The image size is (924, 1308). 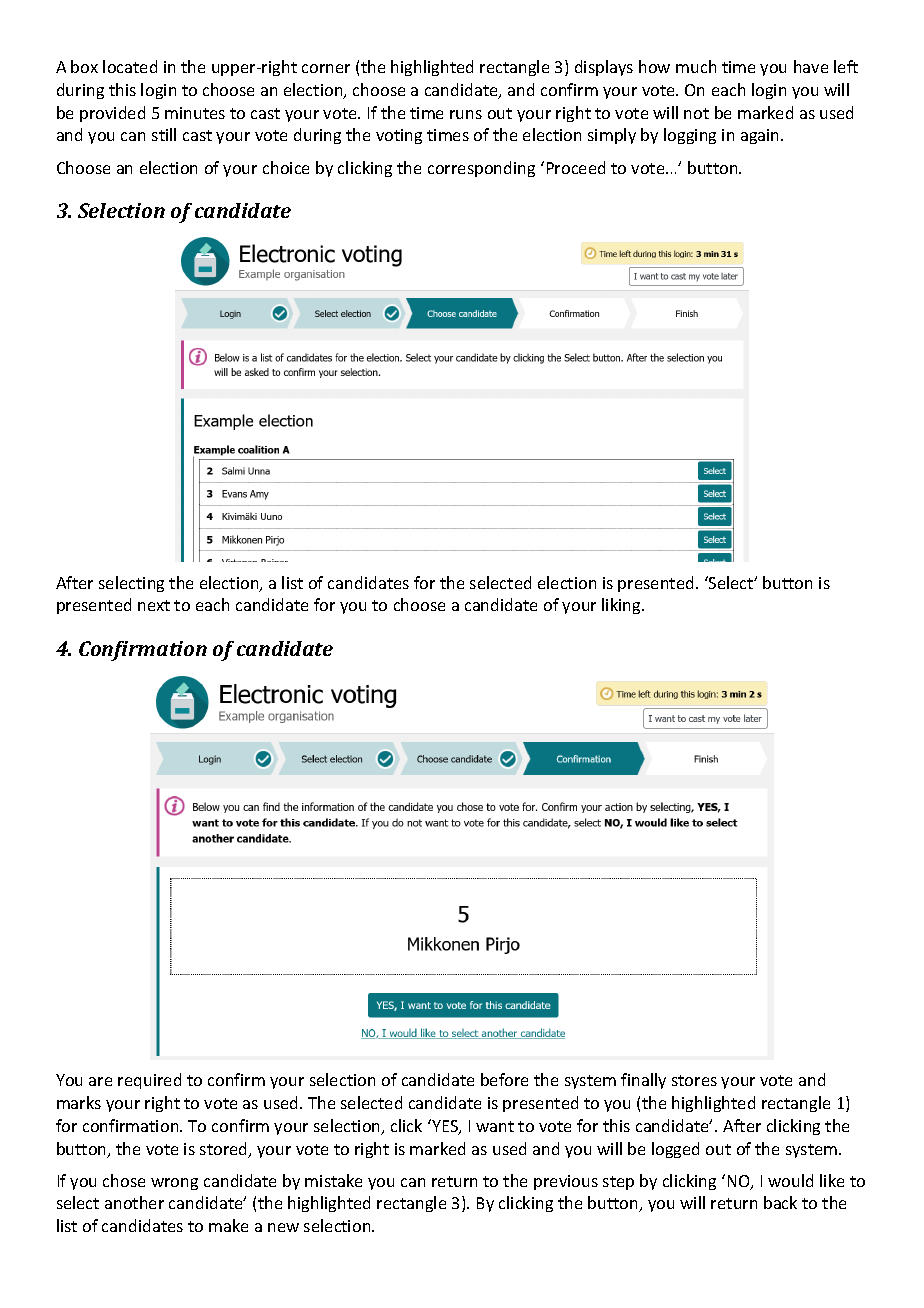 What do you see at coordinates (504, 1079) in the page?
I see `before` at bounding box center [504, 1079].
